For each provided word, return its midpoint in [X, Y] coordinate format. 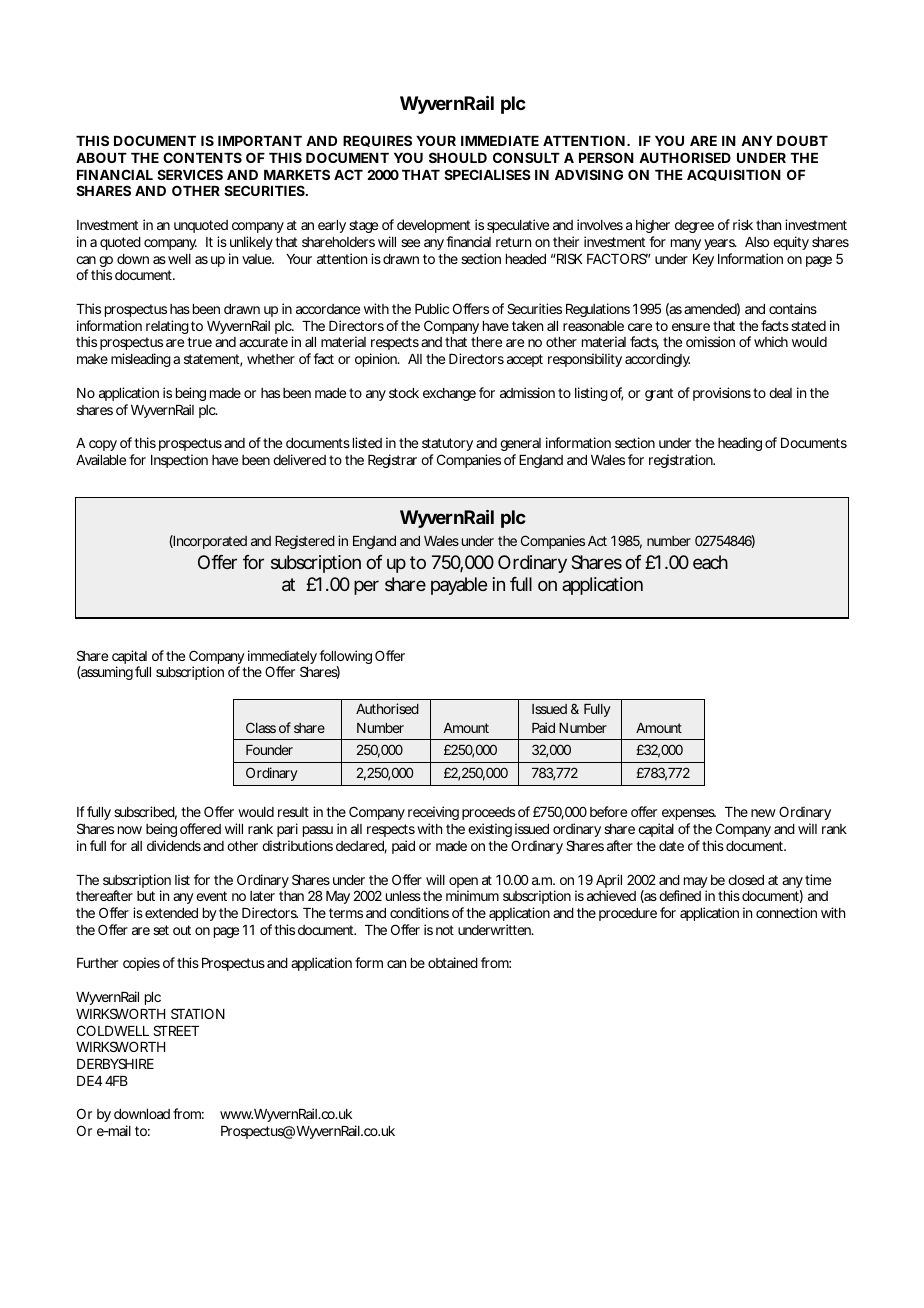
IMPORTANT [259, 140]
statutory [447, 444]
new [763, 813]
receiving [433, 815]
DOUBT [802, 140]
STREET [176, 1030]
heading [740, 444]
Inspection [179, 461]
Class [261, 727]
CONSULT [526, 157]
